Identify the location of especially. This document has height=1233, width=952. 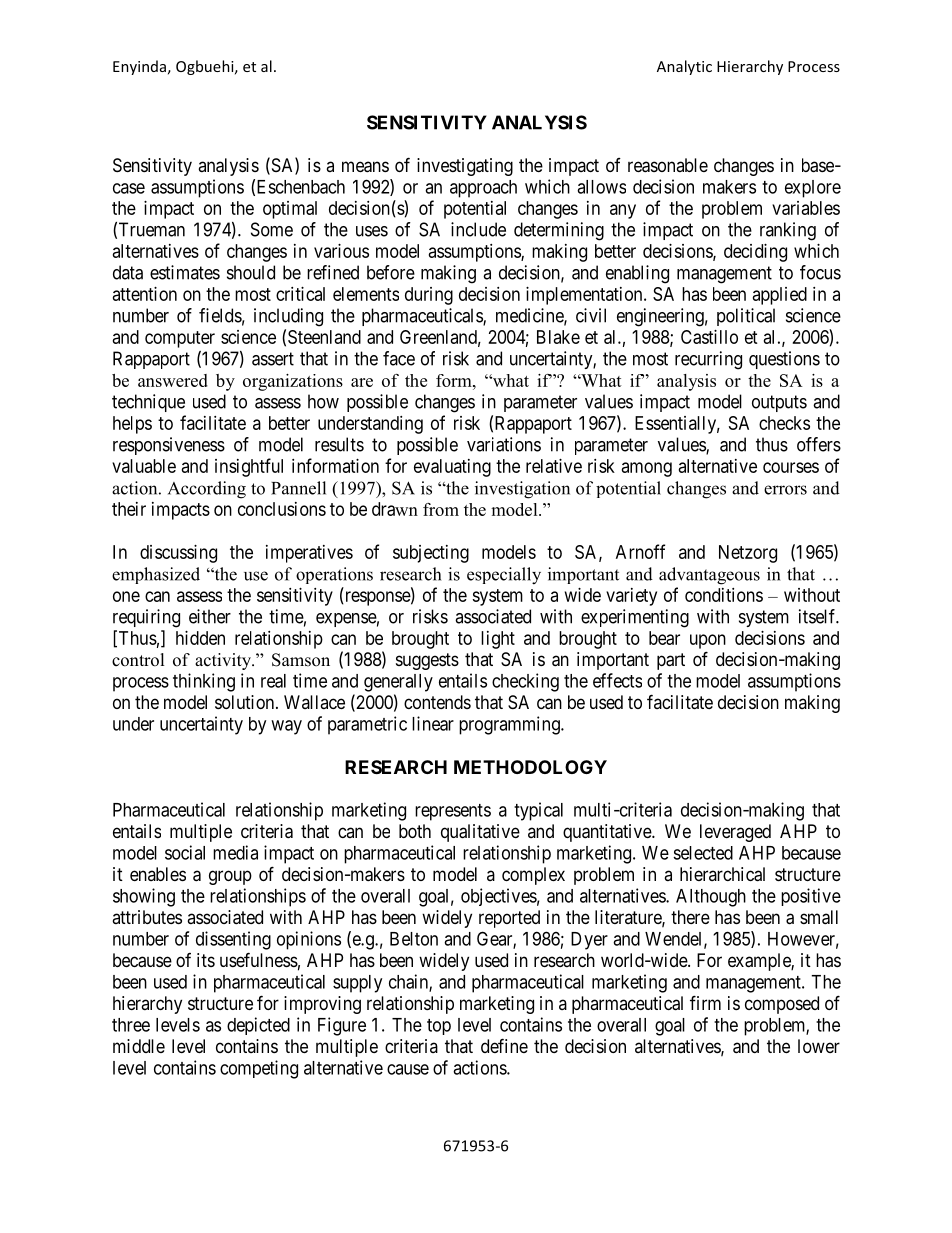
(504, 576).
